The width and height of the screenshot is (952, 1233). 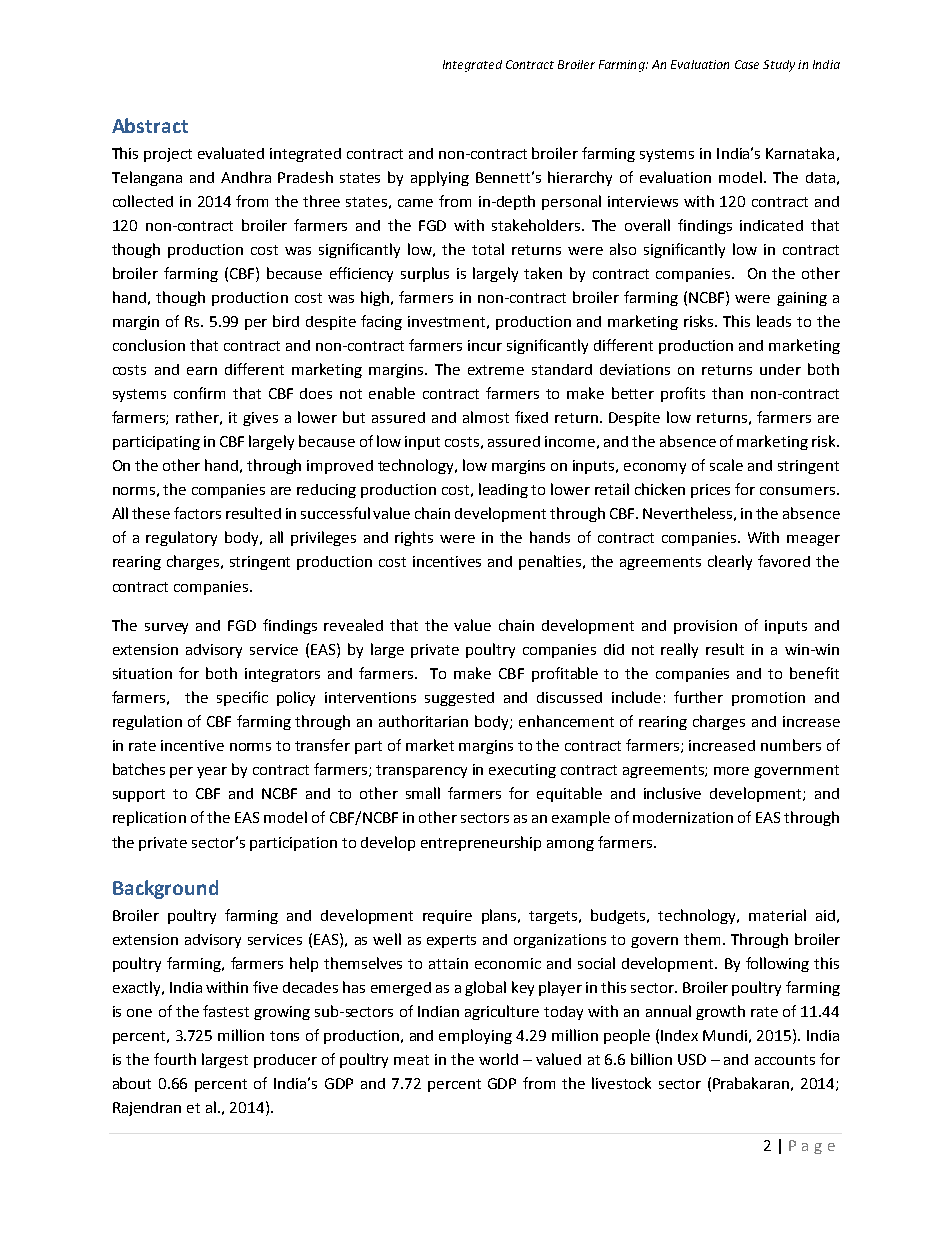 I want to click on applying, so click(x=440, y=178).
